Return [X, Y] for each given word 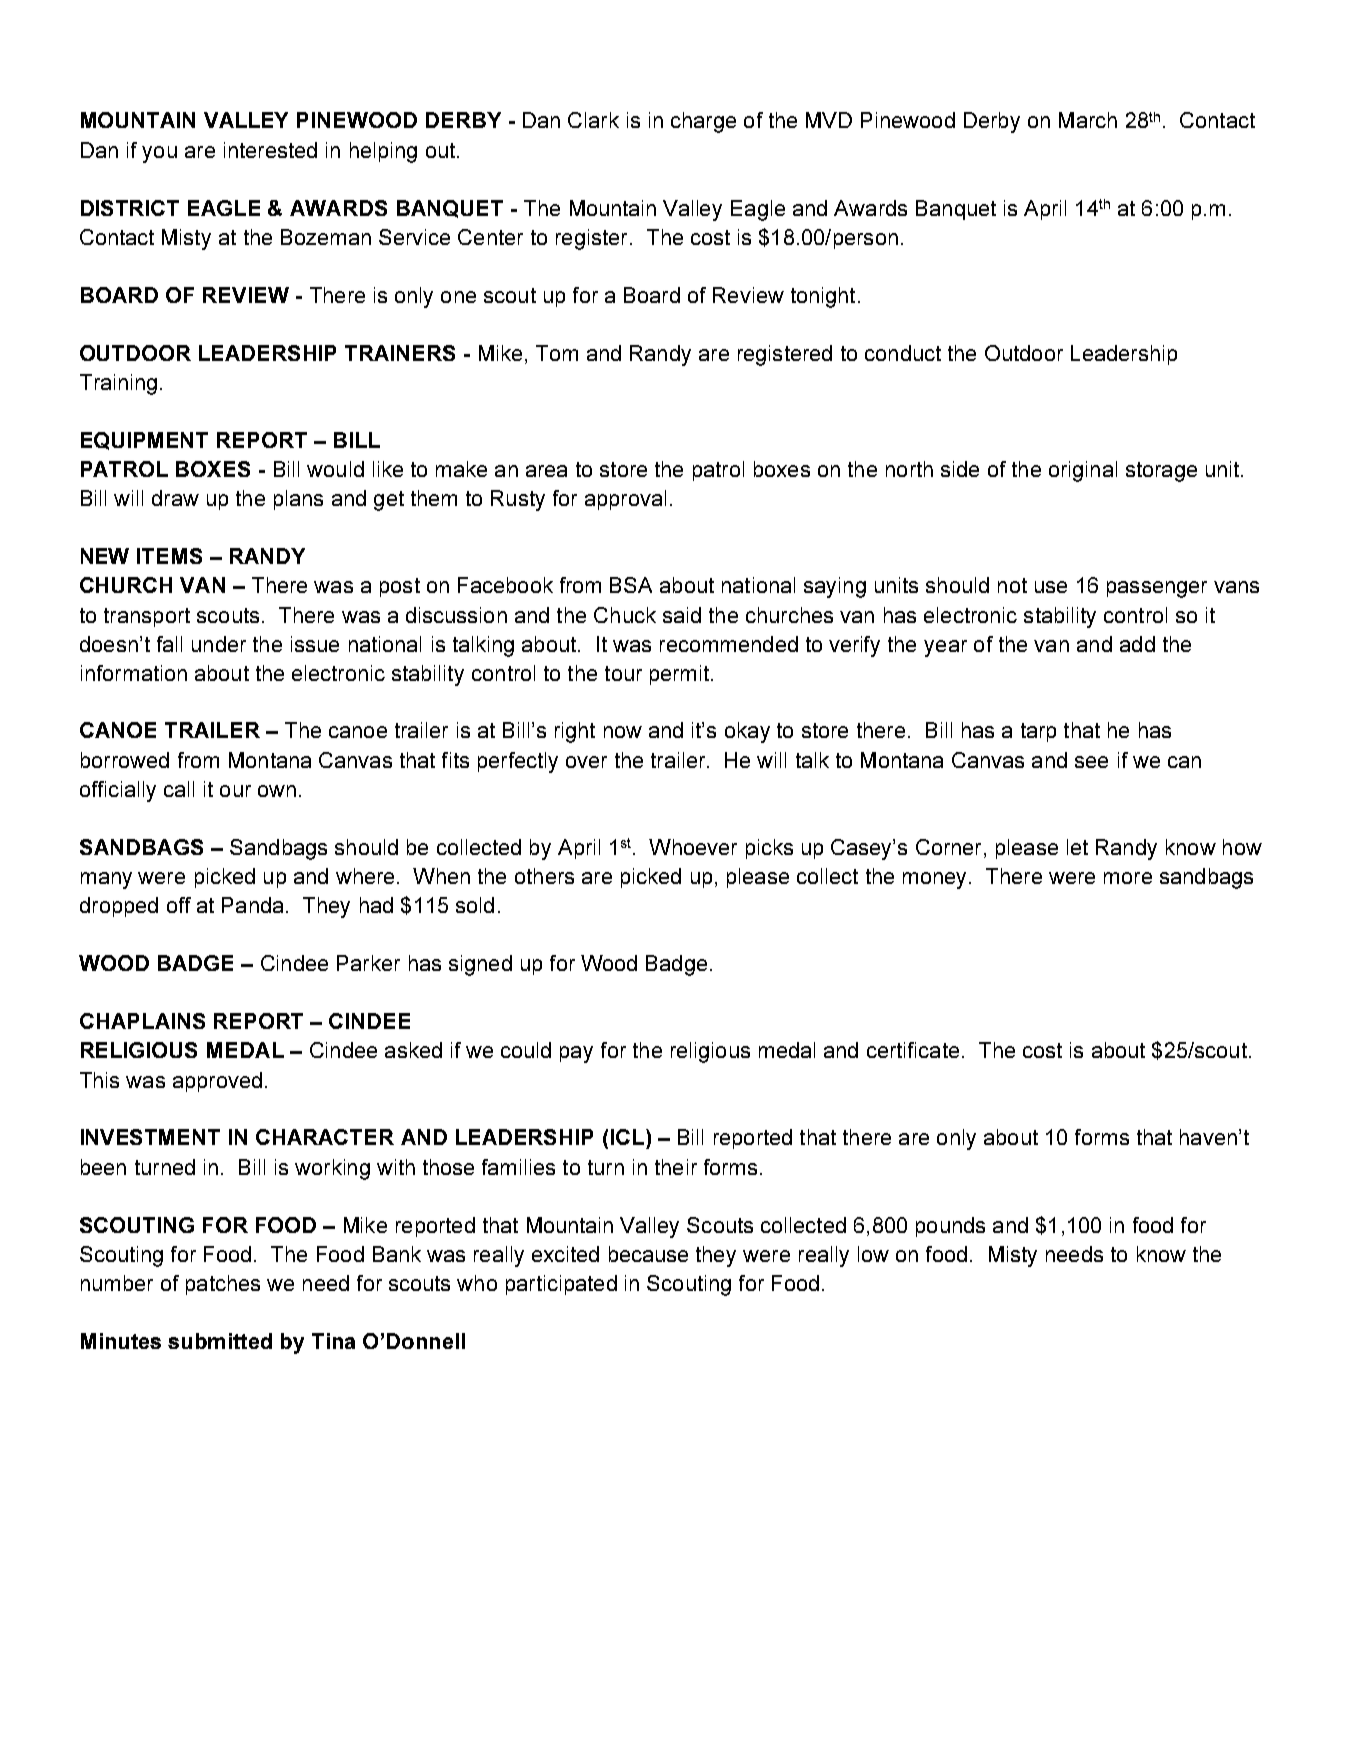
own [277, 791]
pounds [950, 1227]
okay [747, 732]
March [1088, 120]
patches [223, 1285]
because [648, 1254]
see [1091, 762]
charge [703, 122]
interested [270, 150]
